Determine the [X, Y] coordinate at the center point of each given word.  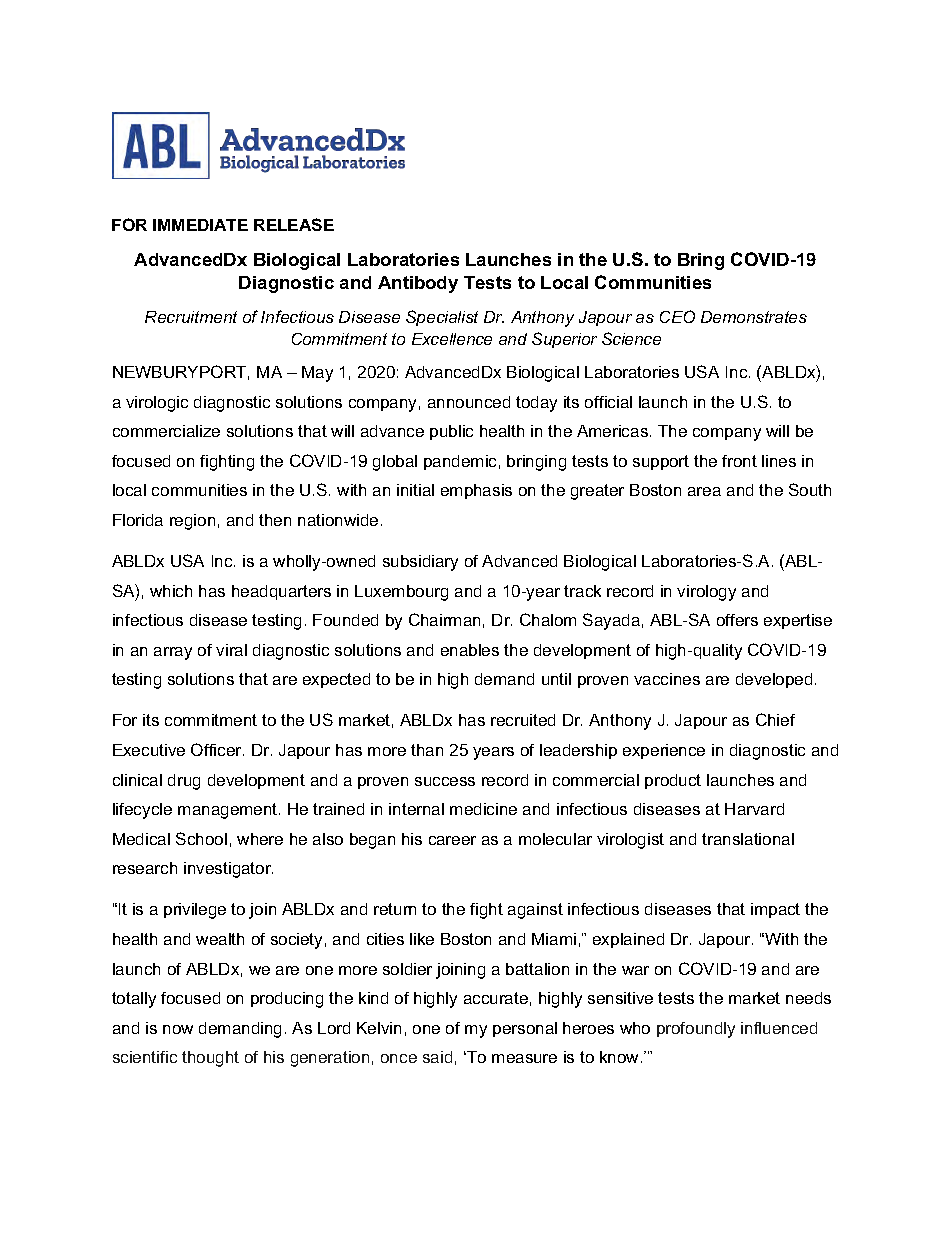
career [452, 840]
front [739, 461]
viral [231, 650]
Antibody [418, 284]
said [437, 1057]
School [201, 838]
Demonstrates [754, 317]
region [192, 522]
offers [737, 620]
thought [210, 1059]
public [451, 432]
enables [470, 650]
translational [748, 839]
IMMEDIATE [200, 225]
